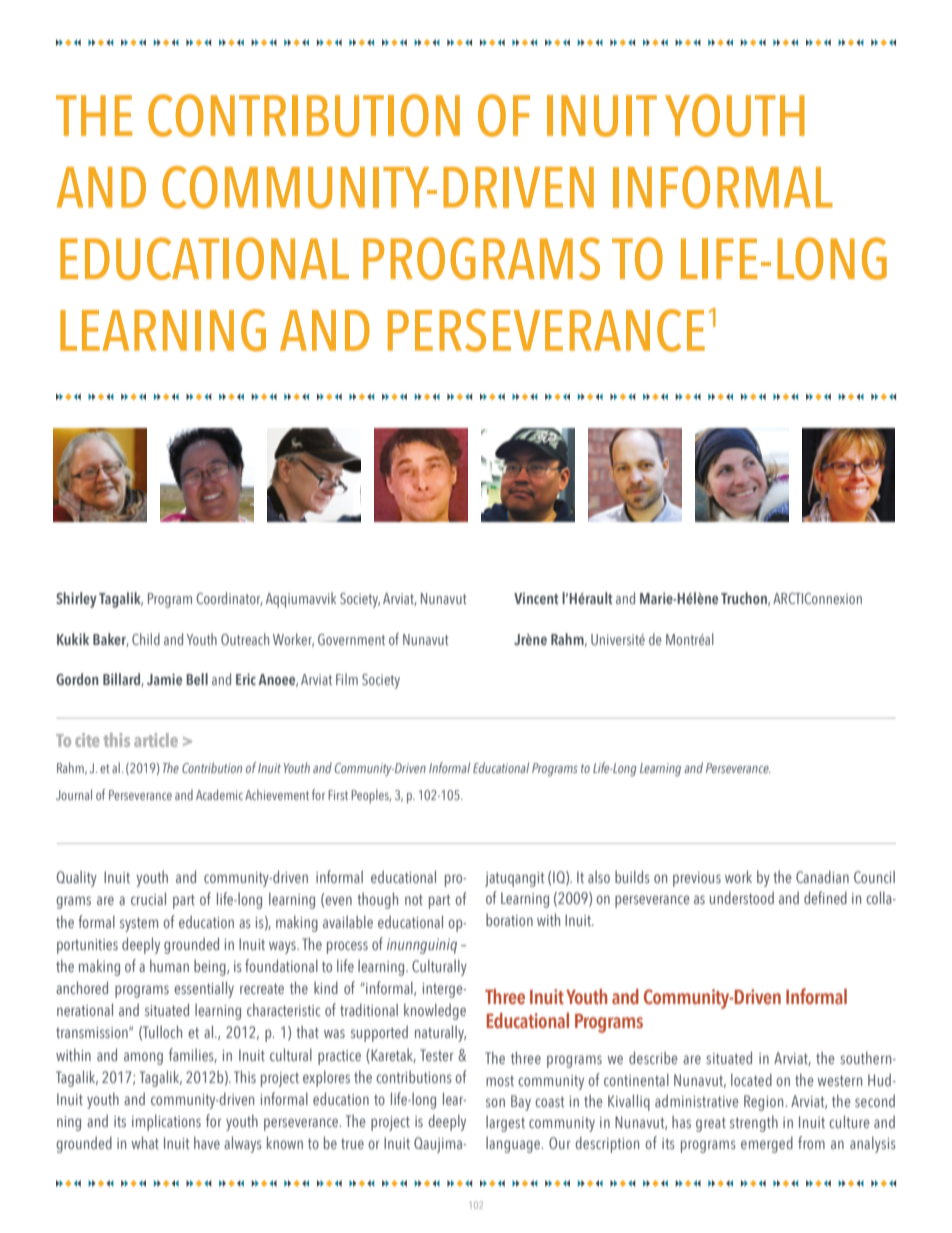  Describe the element at coordinates (338, 795) in the screenshot. I see `First` at that location.
